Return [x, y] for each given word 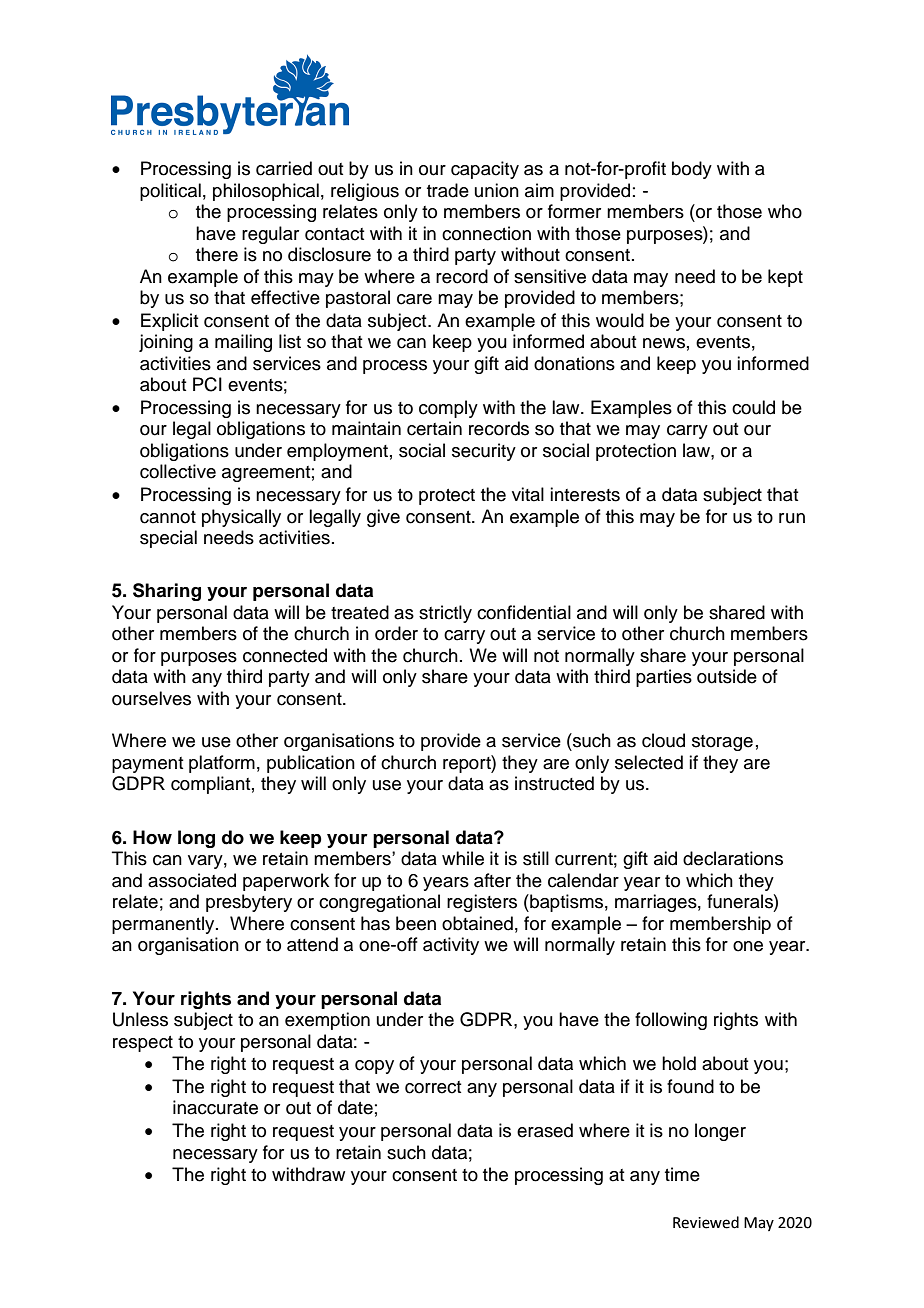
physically [241, 518]
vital [528, 494]
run [792, 518]
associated [192, 880]
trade [448, 190]
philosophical [266, 192]
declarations [733, 858]
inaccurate [215, 1107]
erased [545, 1130]
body [692, 170]
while [463, 858]
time [682, 1174]
